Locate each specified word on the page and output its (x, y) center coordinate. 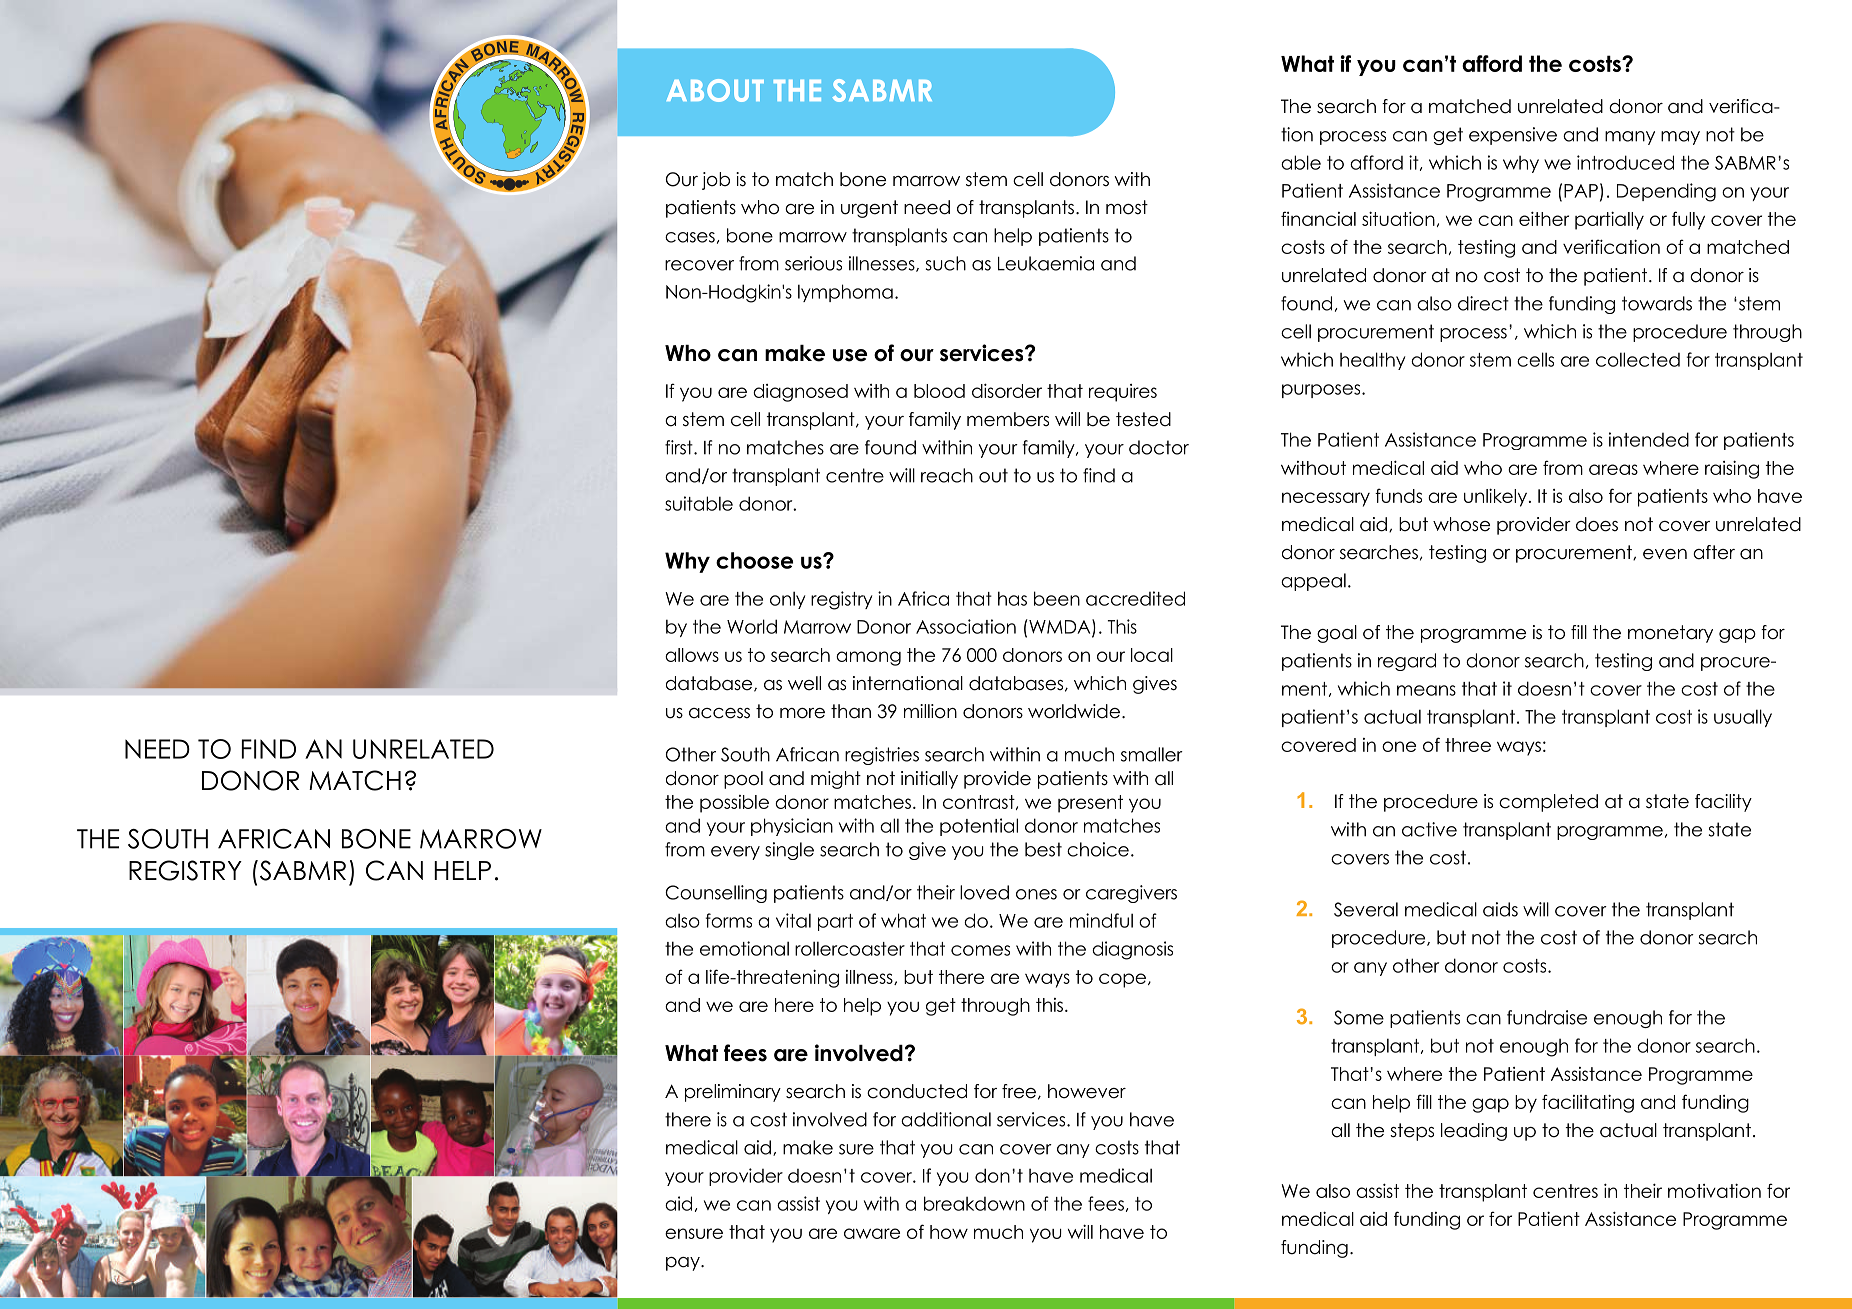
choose (754, 560)
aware (872, 1233)
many (1630, 138)
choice (1098, 849)
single (789, 851)
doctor (1159, 447)
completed (1548, 803)
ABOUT (715, 90)
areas (1613, 469)
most (1127, 207)
